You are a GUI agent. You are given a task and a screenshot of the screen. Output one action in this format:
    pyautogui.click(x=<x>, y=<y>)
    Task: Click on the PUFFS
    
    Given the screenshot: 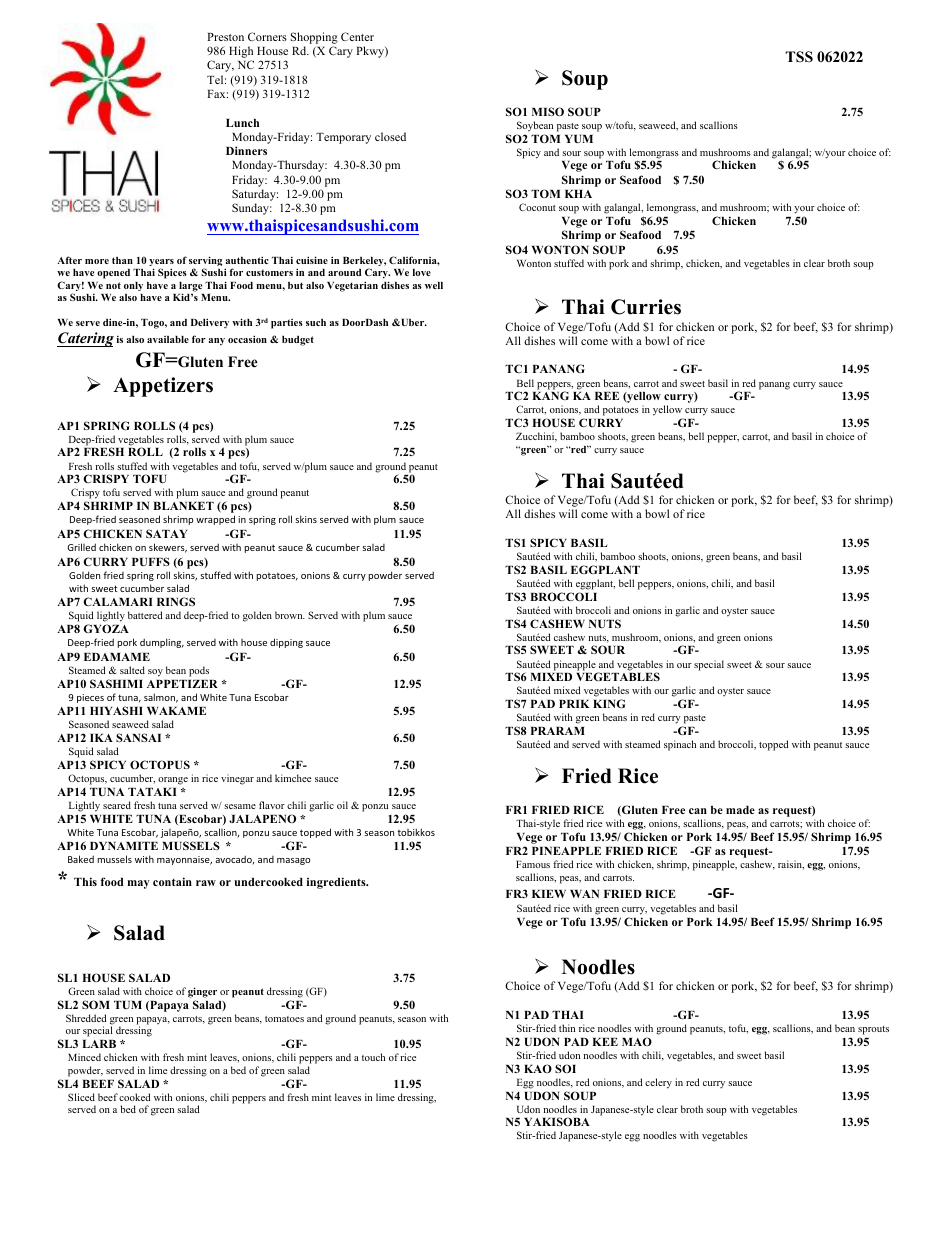 What is the action you would take?
    pyautogui.click(x=151, y=561)
